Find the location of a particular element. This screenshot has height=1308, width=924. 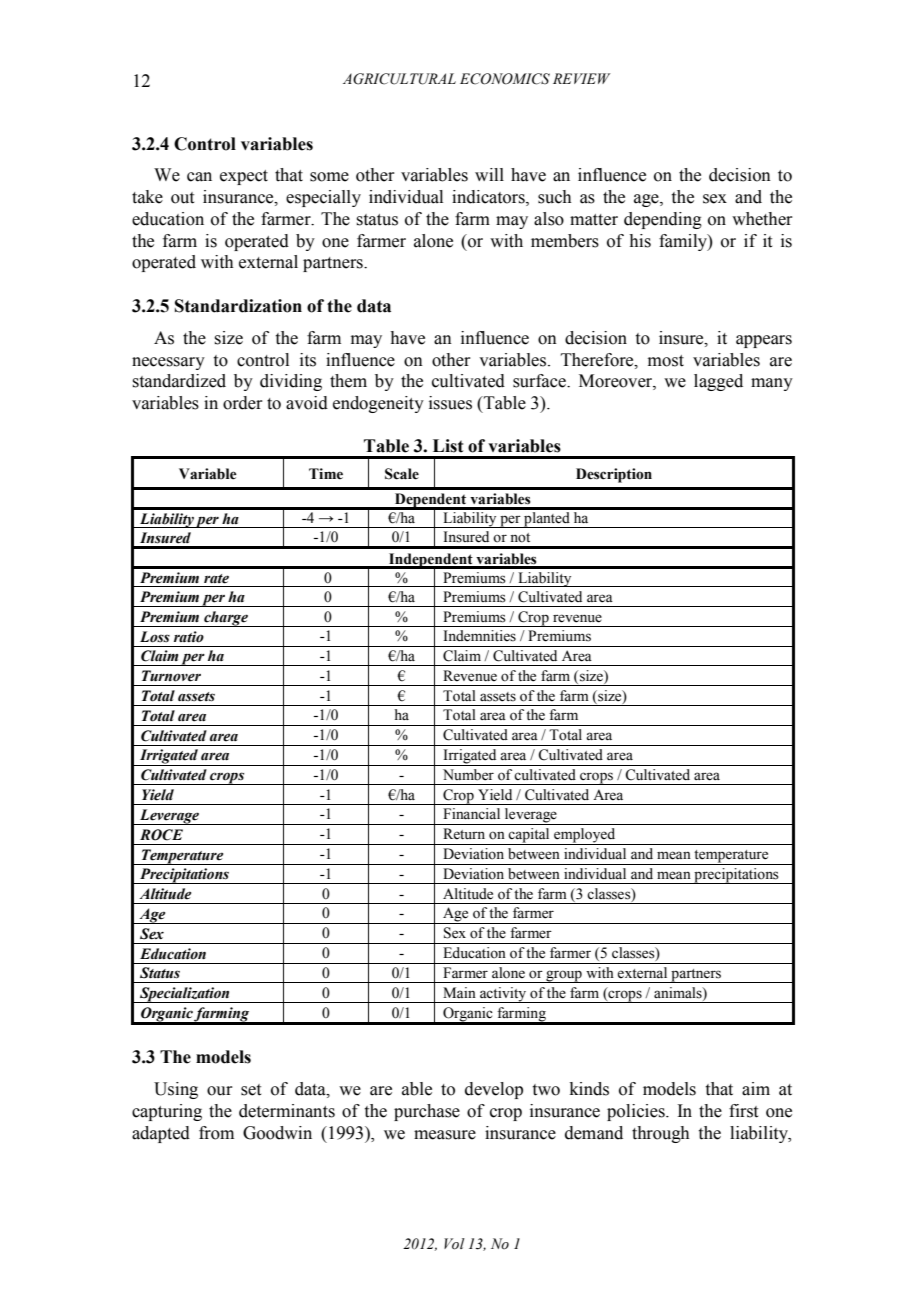

AGRICULTURAL is located at coordinates (399, 79).
